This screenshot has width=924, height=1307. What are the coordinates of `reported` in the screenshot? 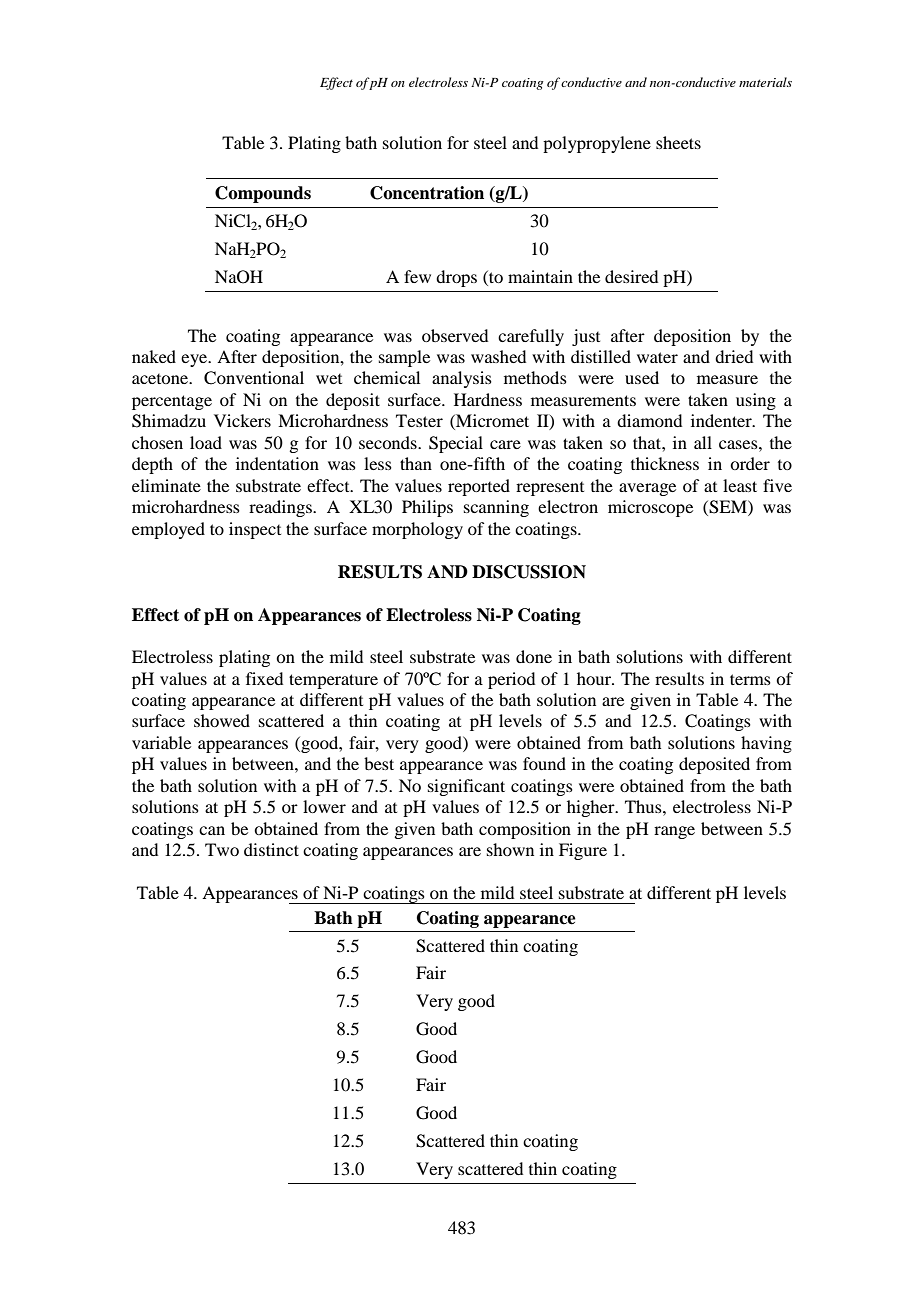 It's located at (479, 487).
